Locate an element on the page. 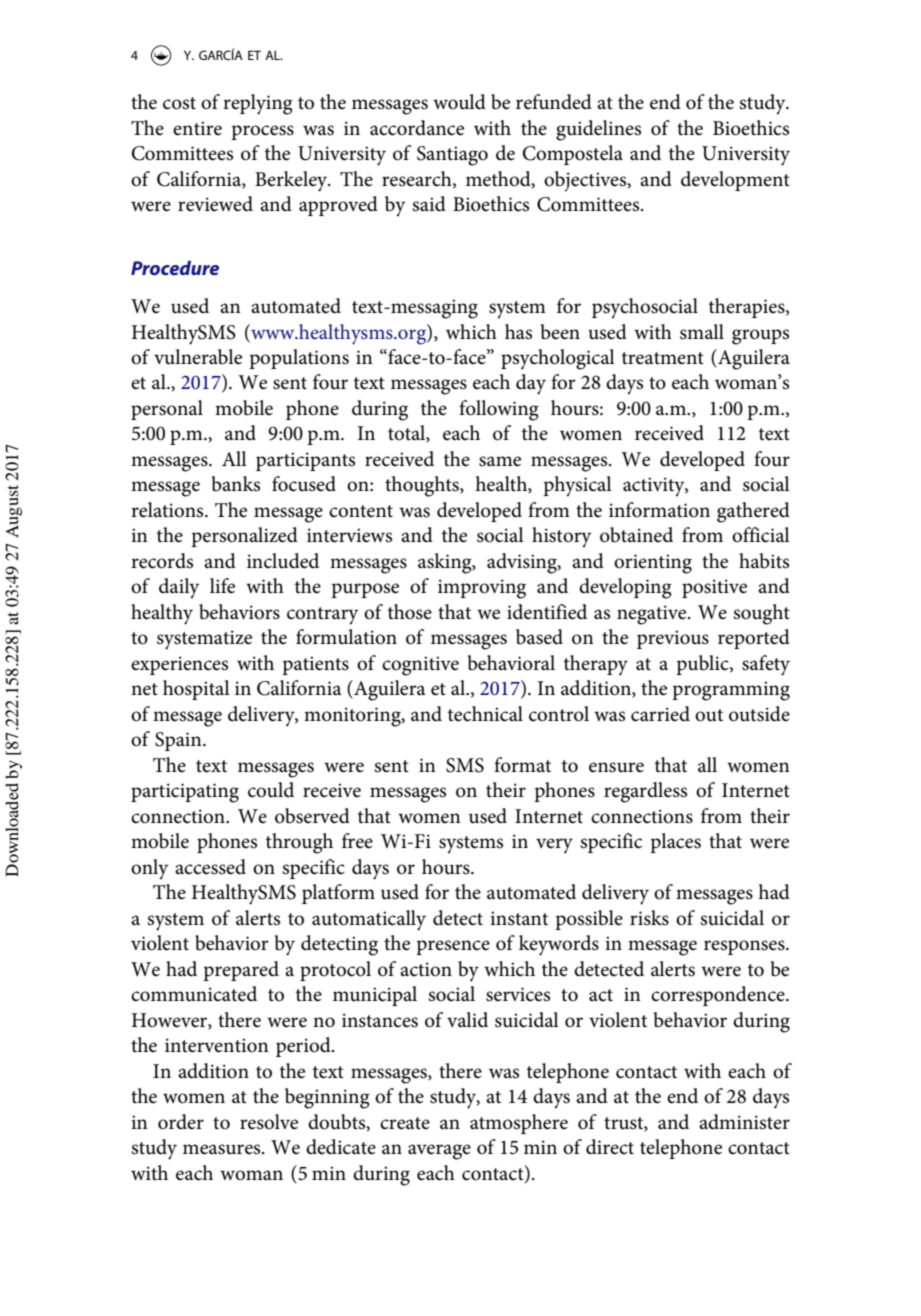 Image resolution: width=921 pixels, height=1316 pixels. measures is located at coordinates (223, 1149).
